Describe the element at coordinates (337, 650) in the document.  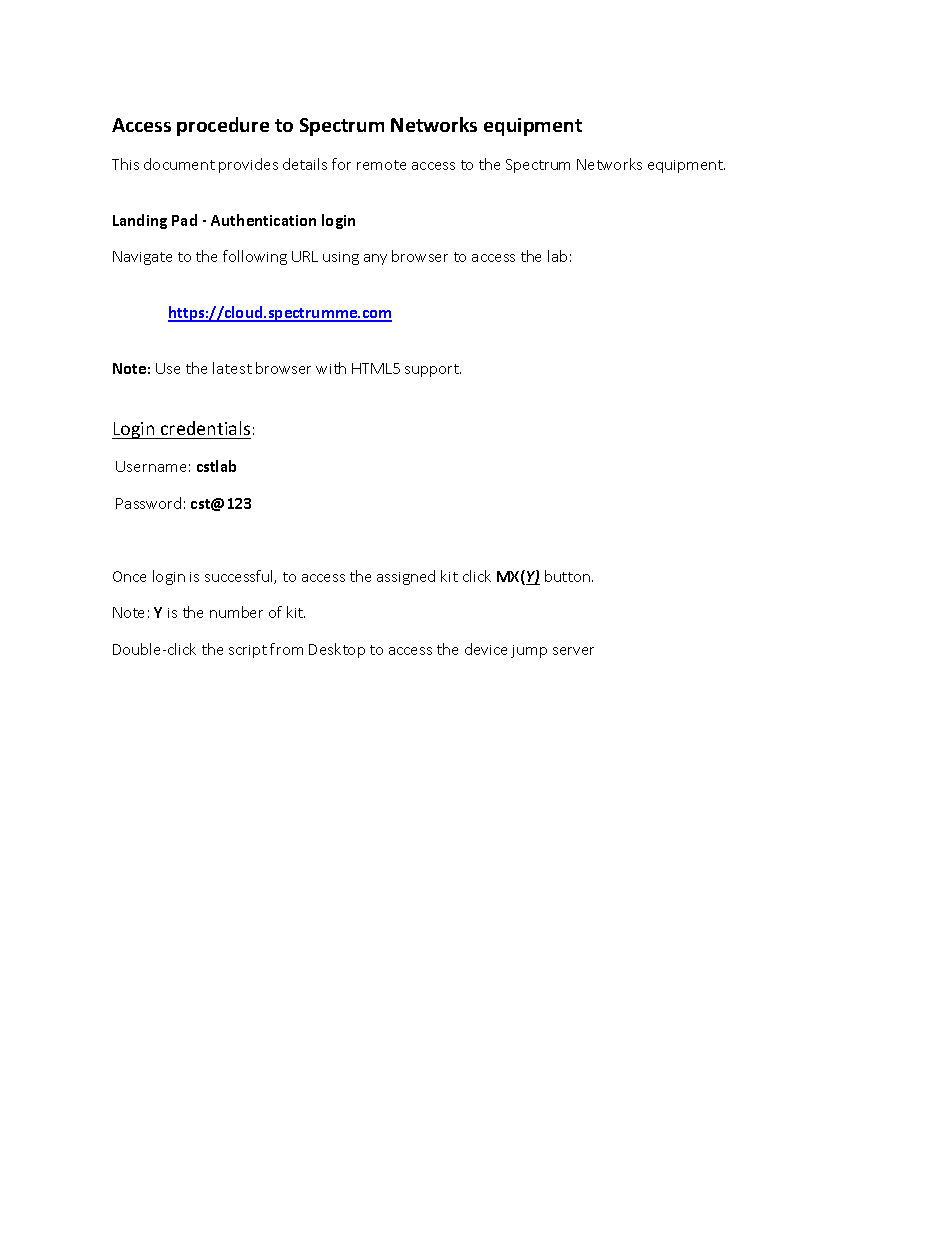
I see `Desktop` at that location.
